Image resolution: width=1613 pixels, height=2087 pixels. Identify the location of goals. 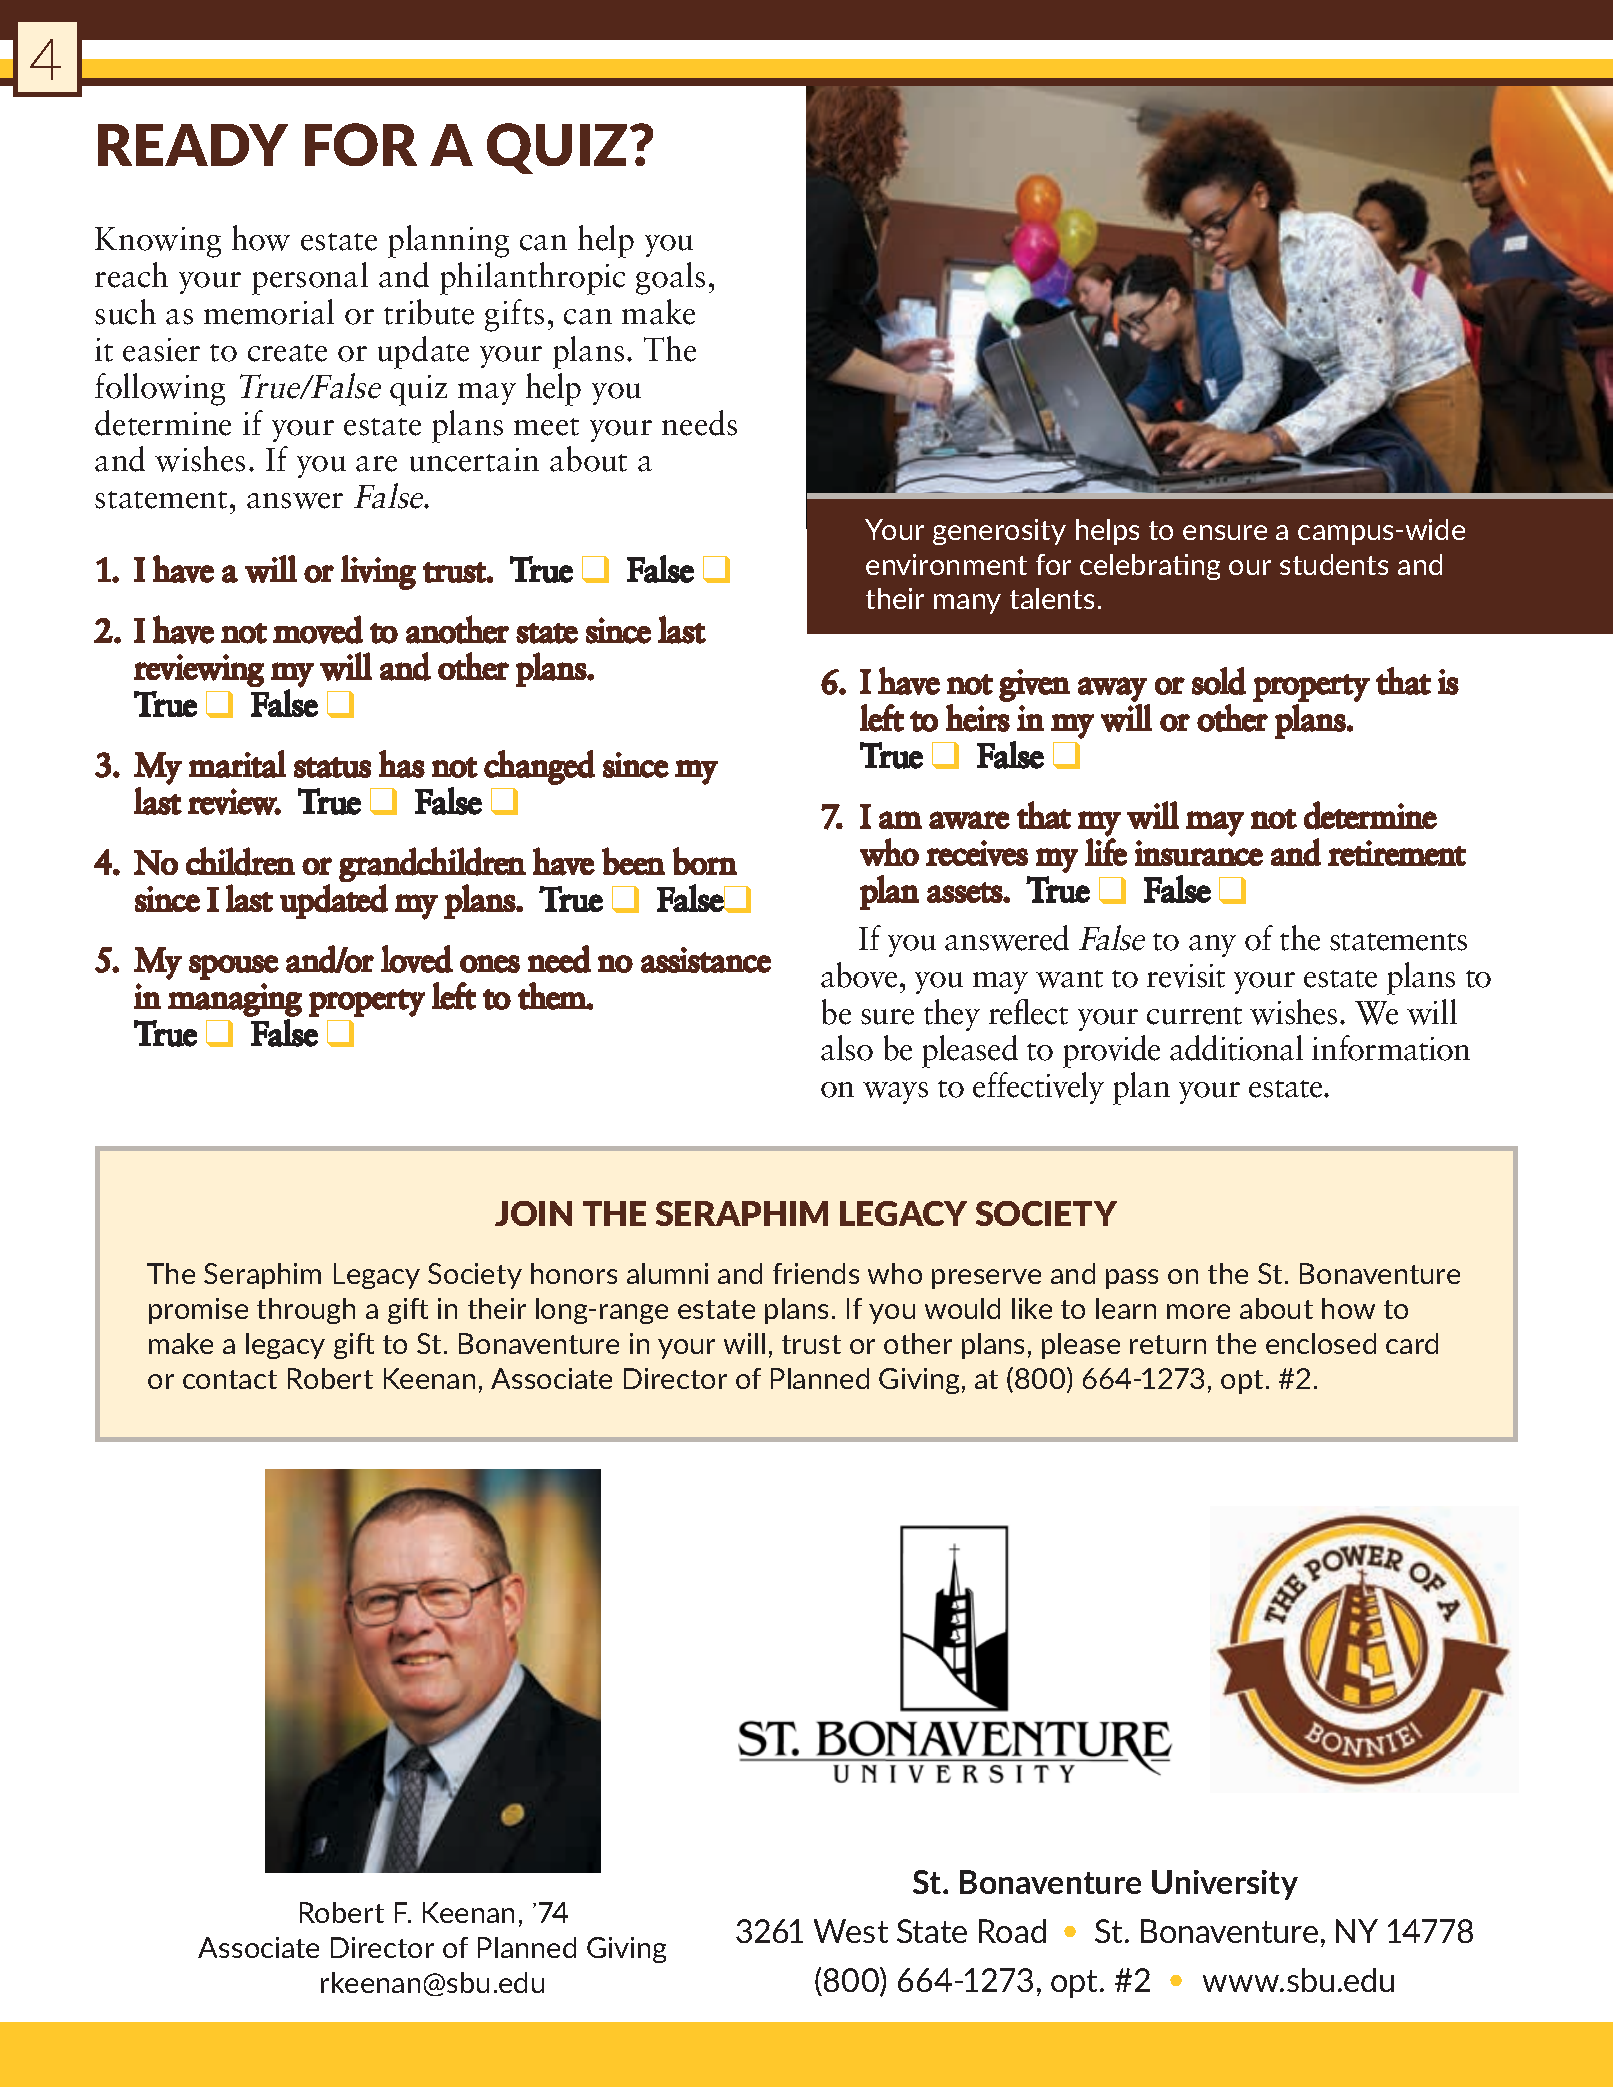
(670, 278).
